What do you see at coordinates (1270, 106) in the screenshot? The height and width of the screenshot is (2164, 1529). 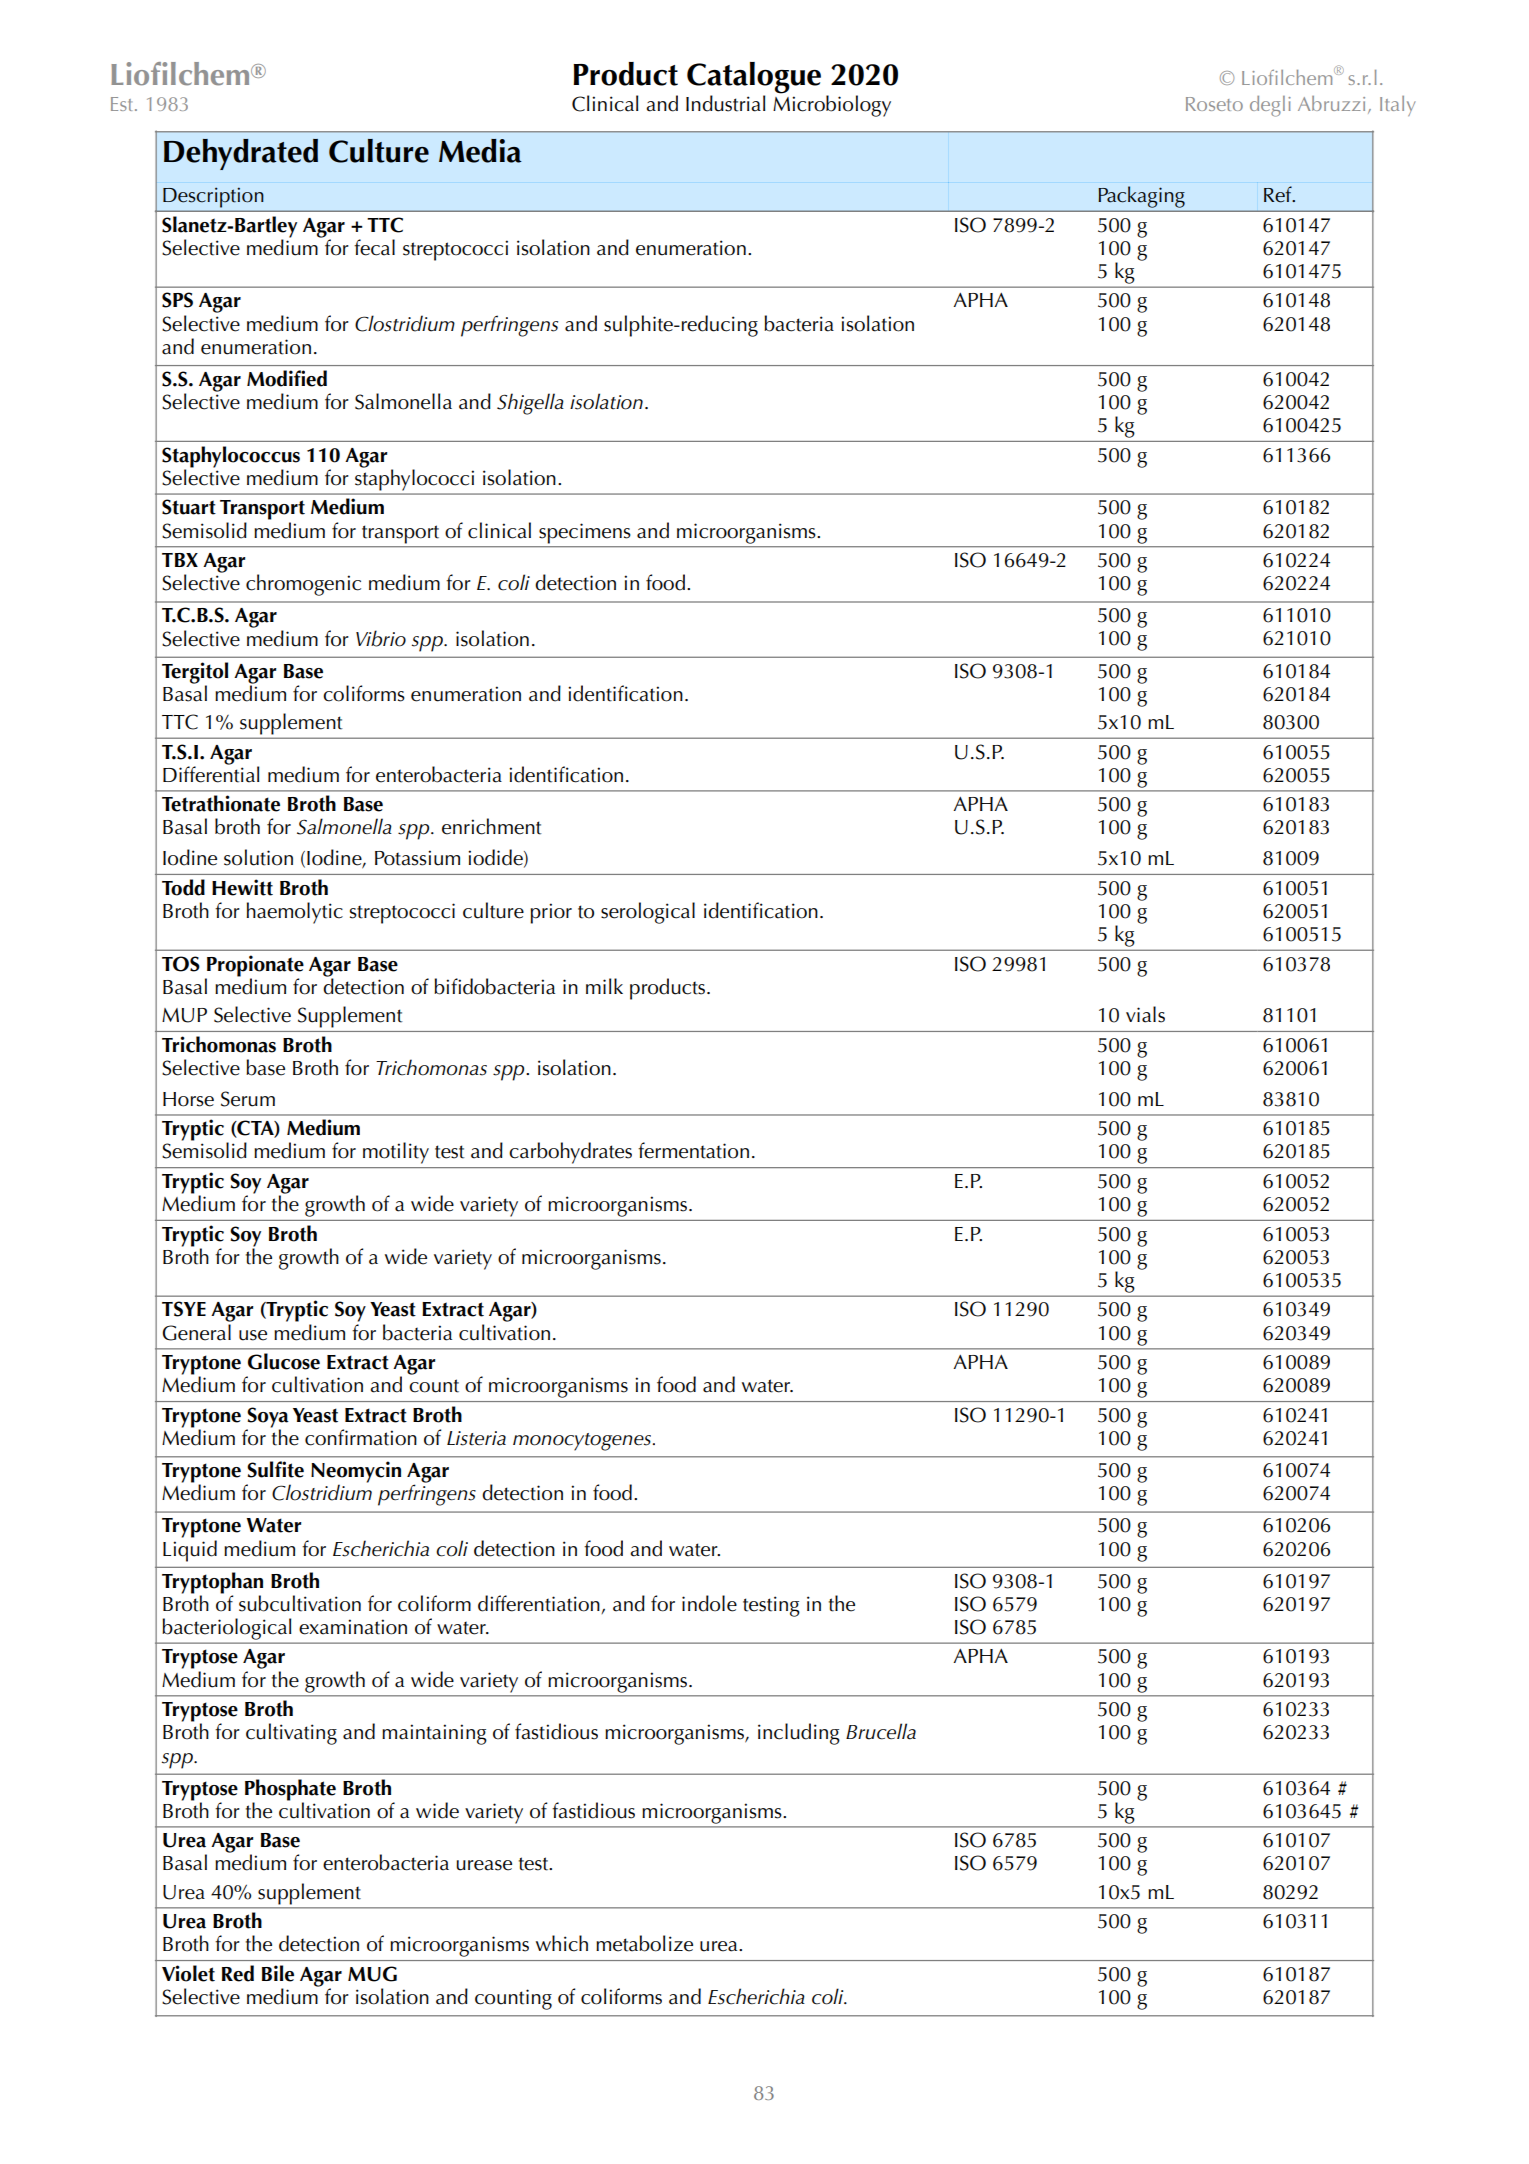 I see `degli` at bounding box center [1270, 106].
